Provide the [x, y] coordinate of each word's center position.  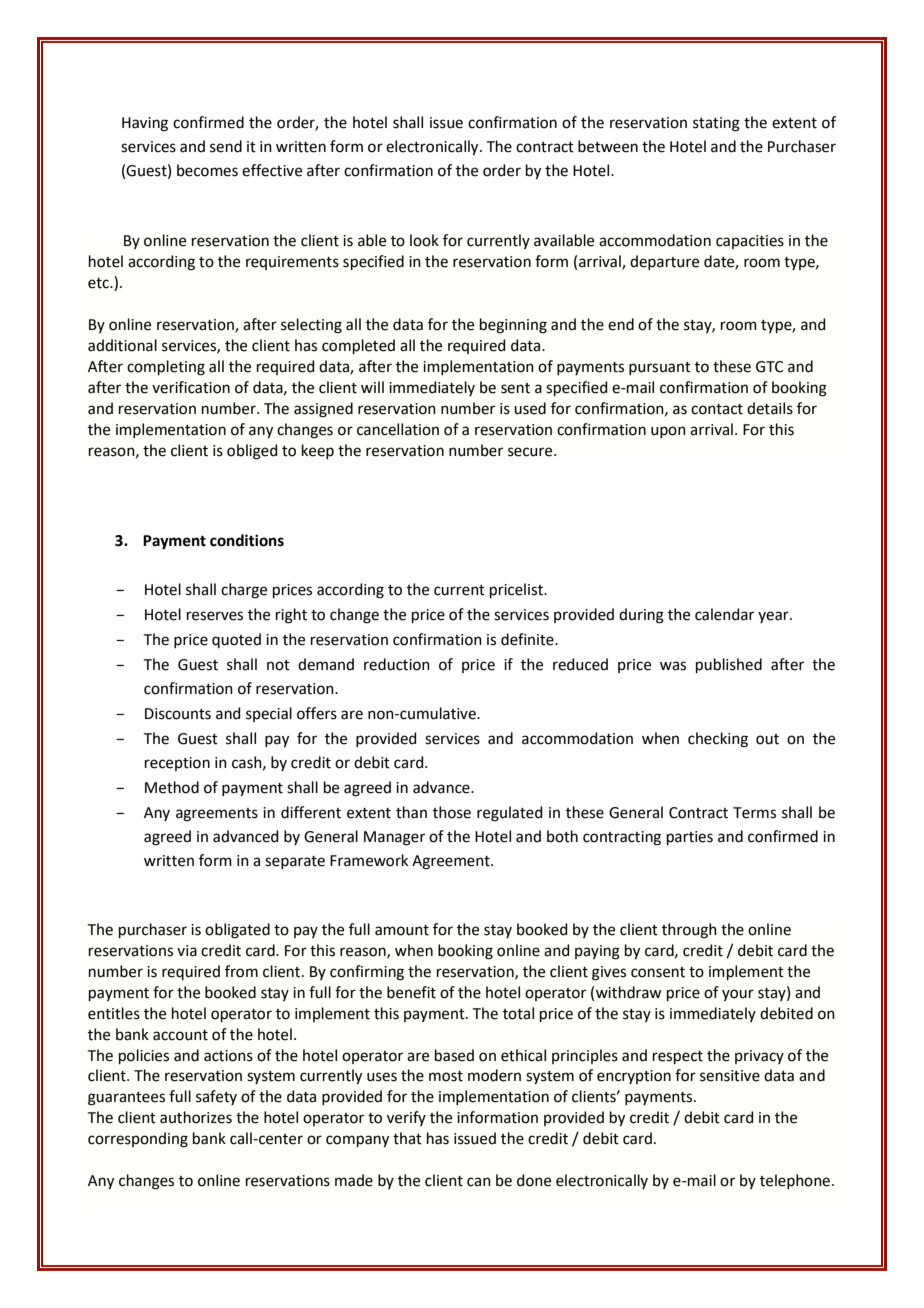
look [424, 240]
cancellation [398, 429]
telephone [796, 1181]
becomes [207, 170]
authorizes [196, 1117]
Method [172, 787]
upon [668, 432]
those [452, 812]
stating [716, 124]
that [407, 1138]
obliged [252, 452]
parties [690, 838]
